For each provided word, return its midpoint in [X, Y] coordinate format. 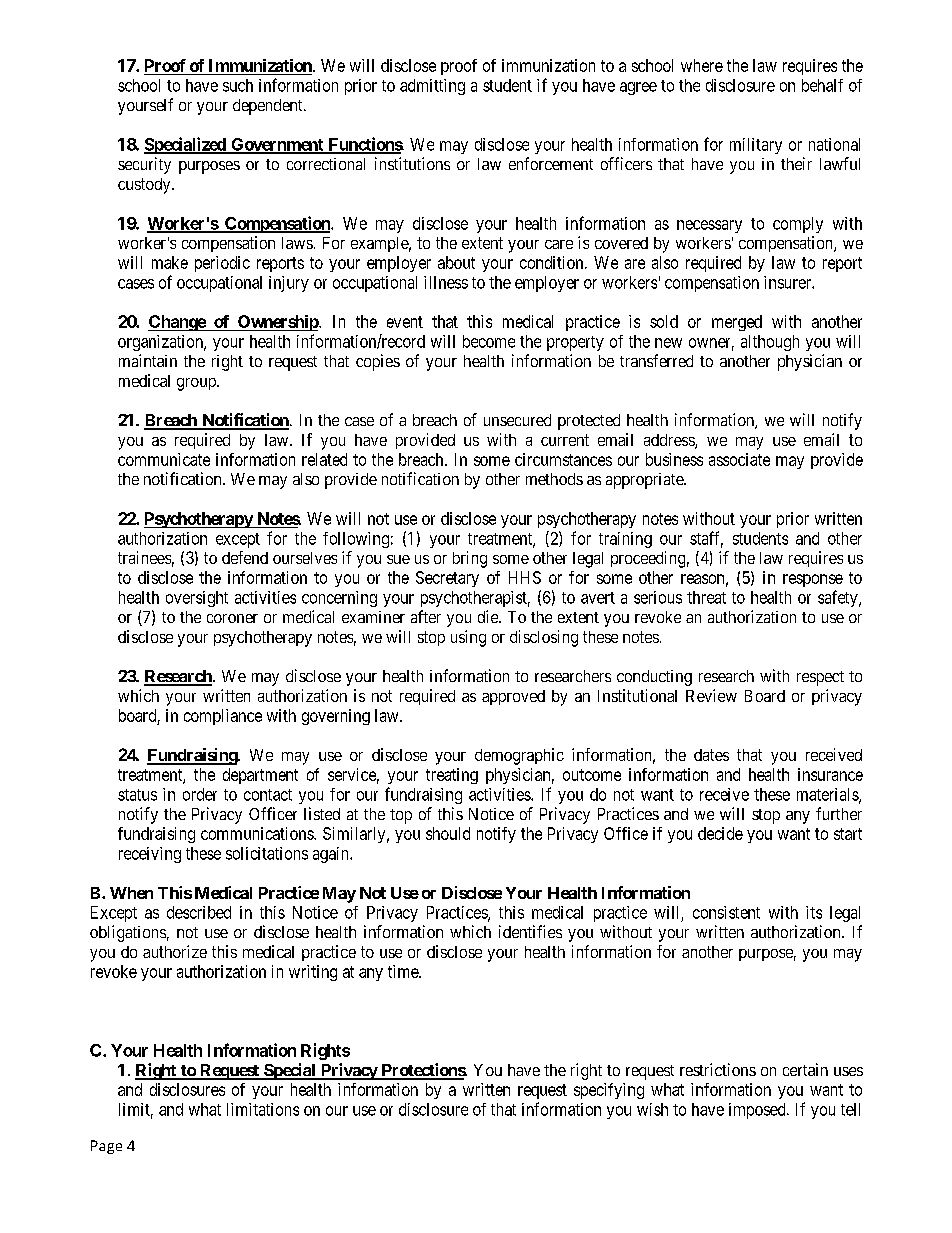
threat [706, 597]
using [468, 638]
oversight [197, 599]
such [238, 85]
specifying [609, 1091]
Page [106, 1147]
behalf [822, 85]
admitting [432, 87]
